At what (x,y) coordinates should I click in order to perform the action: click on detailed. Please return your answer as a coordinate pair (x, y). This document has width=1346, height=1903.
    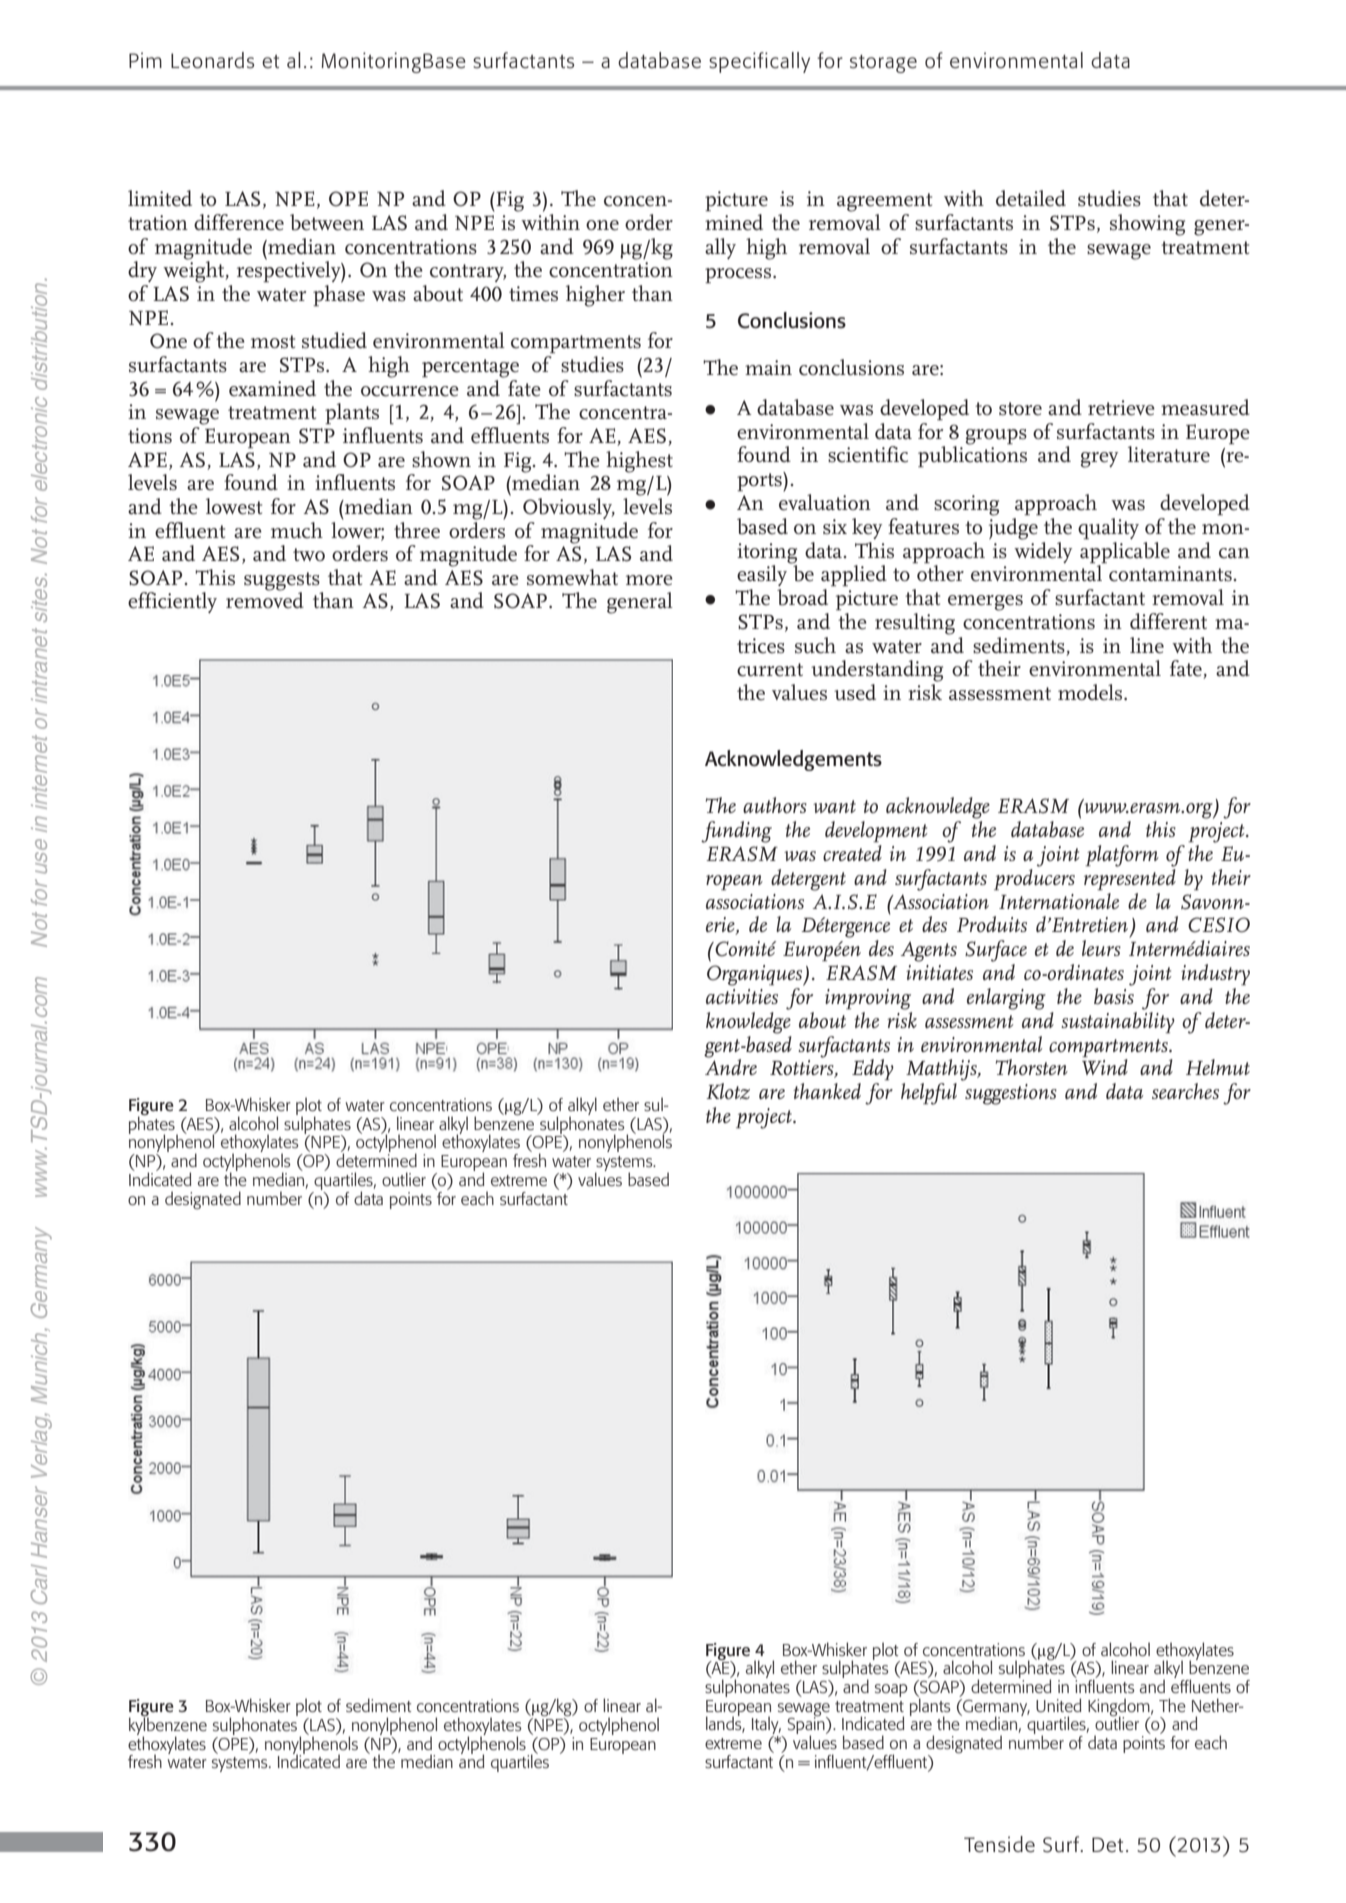
    Looking at the image, I should click on (1031, 198).
